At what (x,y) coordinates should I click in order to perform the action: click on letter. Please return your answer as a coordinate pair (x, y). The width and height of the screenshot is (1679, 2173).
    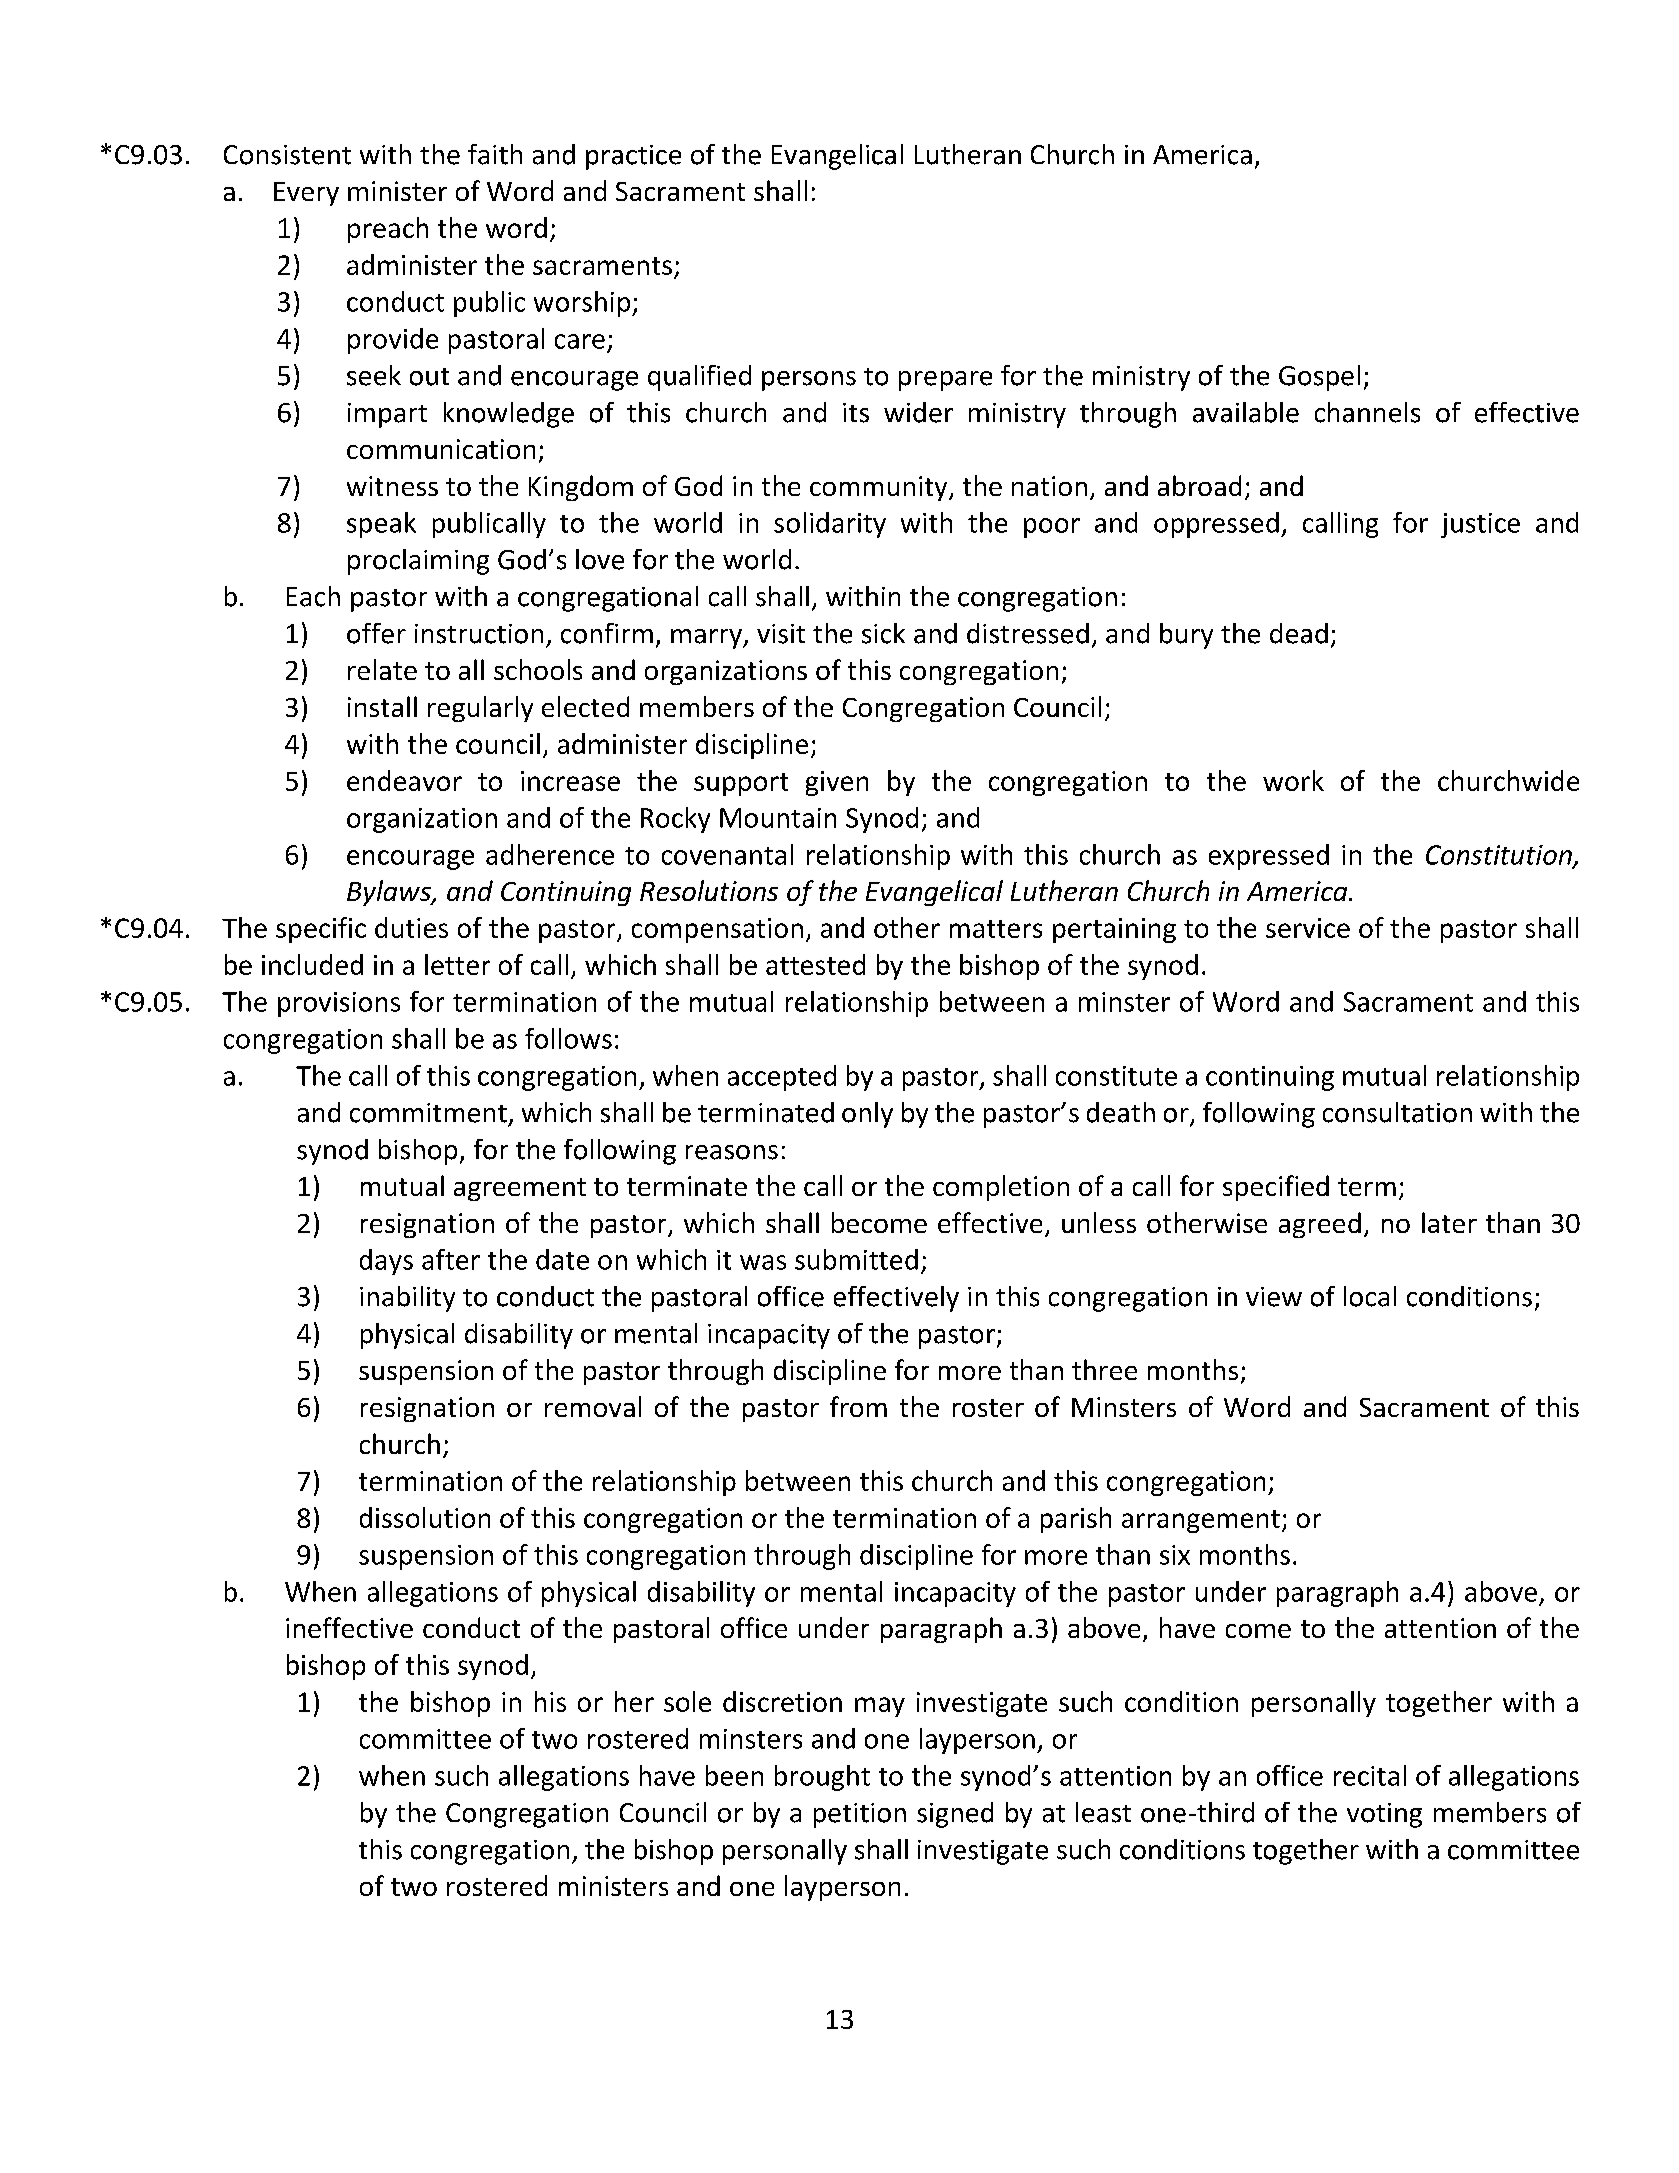
    Looking at the image, I should click on (457, 964).
